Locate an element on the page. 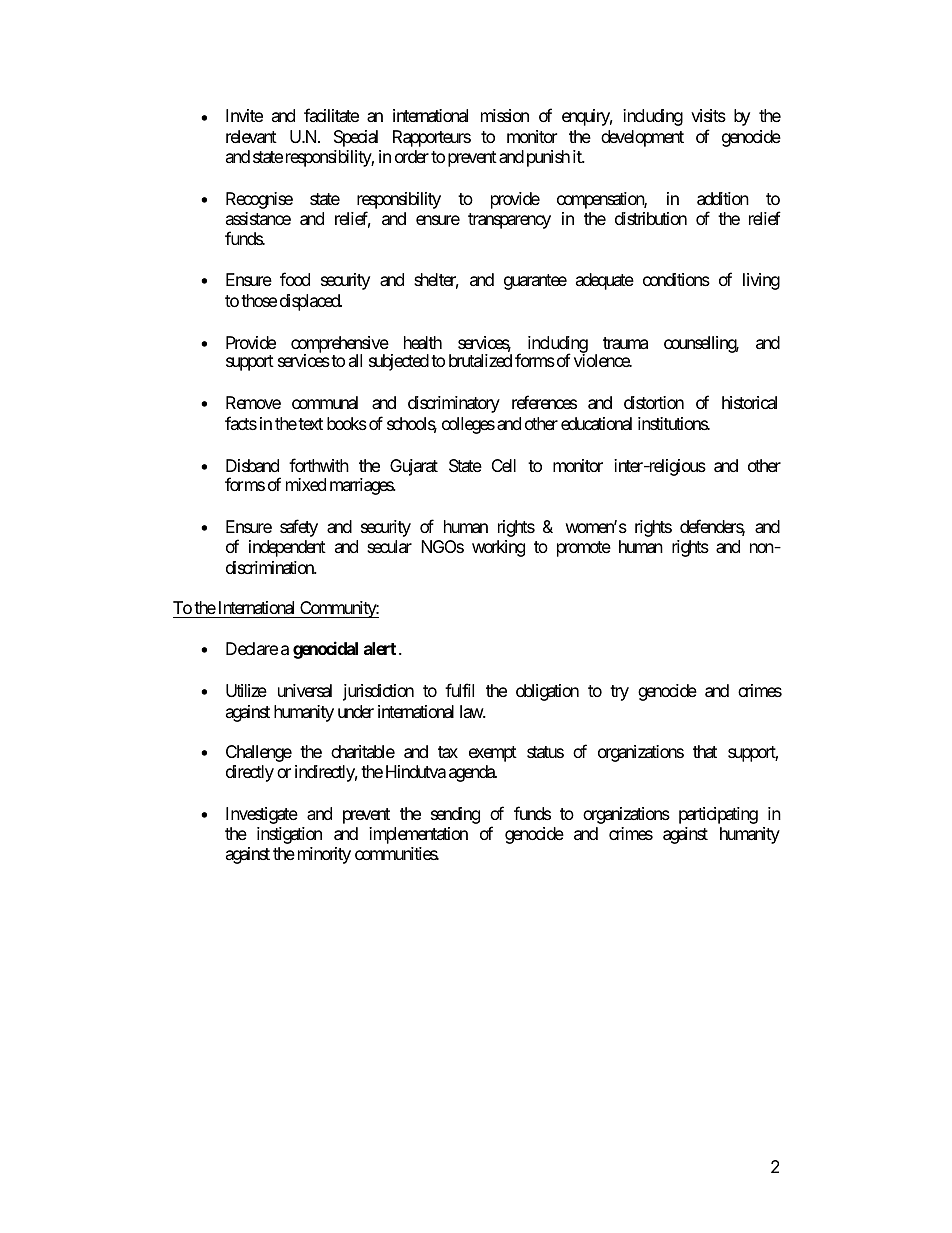  displaced is located at coordinates (311, 302).
